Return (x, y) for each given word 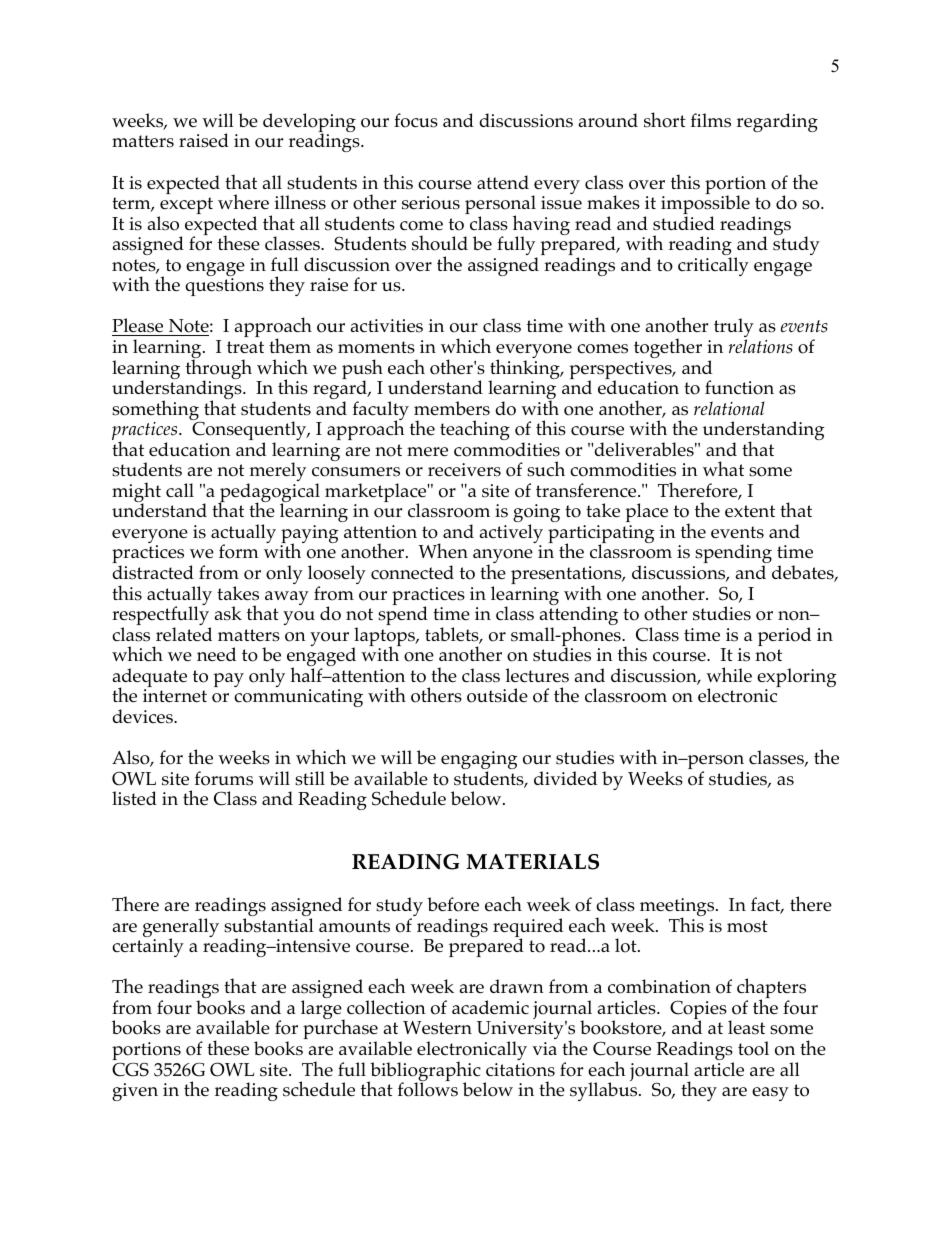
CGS (130, 1069)
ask (228, 613)
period (784, 636)
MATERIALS (532, 862)
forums (224, 778)
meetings (678, 908)
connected (412, 572)
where (243, 201)
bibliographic (424, 1072)
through (219, 369)
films (711, 120)
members (452, 408)
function (739, 387)
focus (416, 120)
